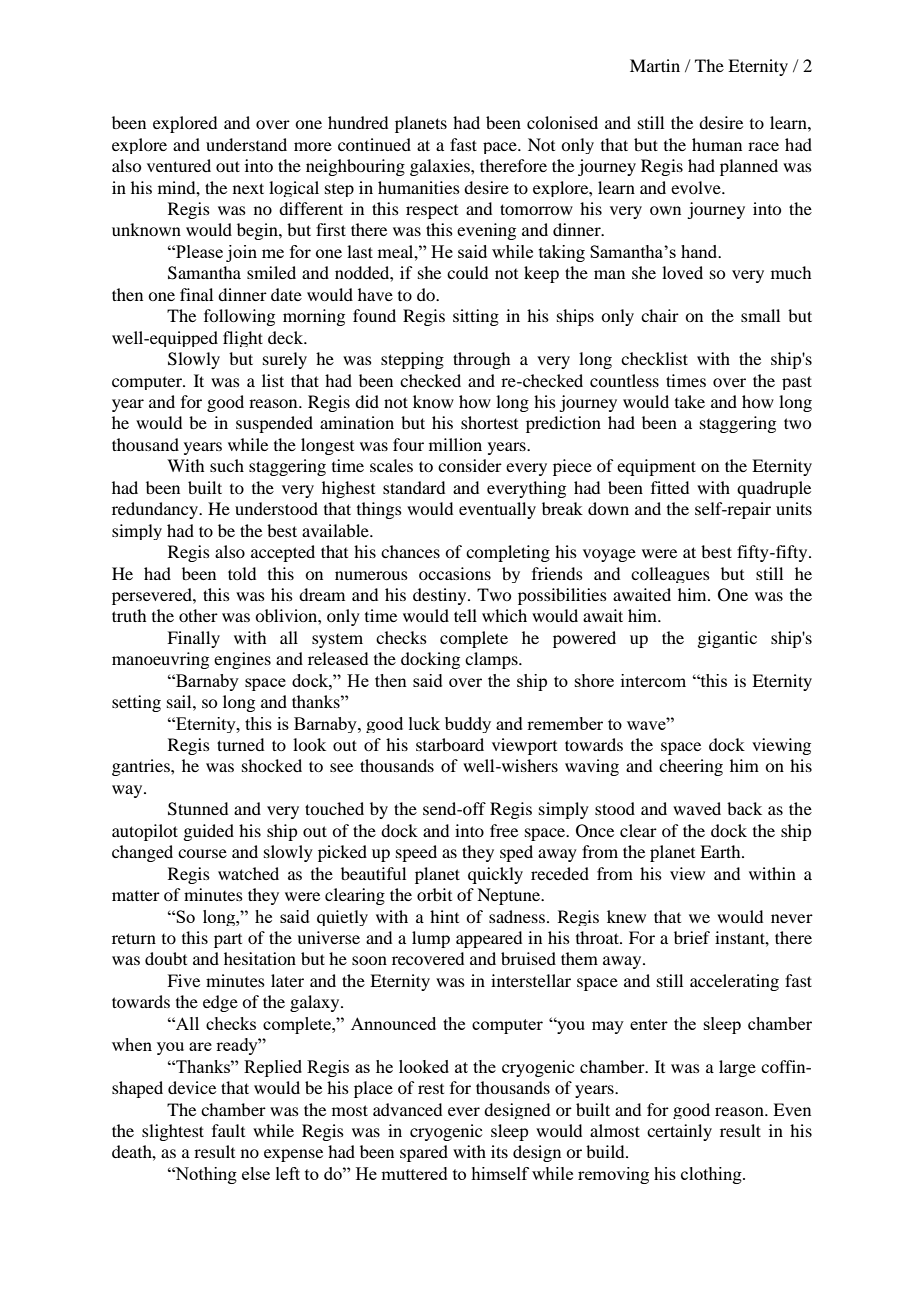 This document has width=924, height=1308. Describe the element at coordinates (760, 315) in the document. I see `small` at that location.
